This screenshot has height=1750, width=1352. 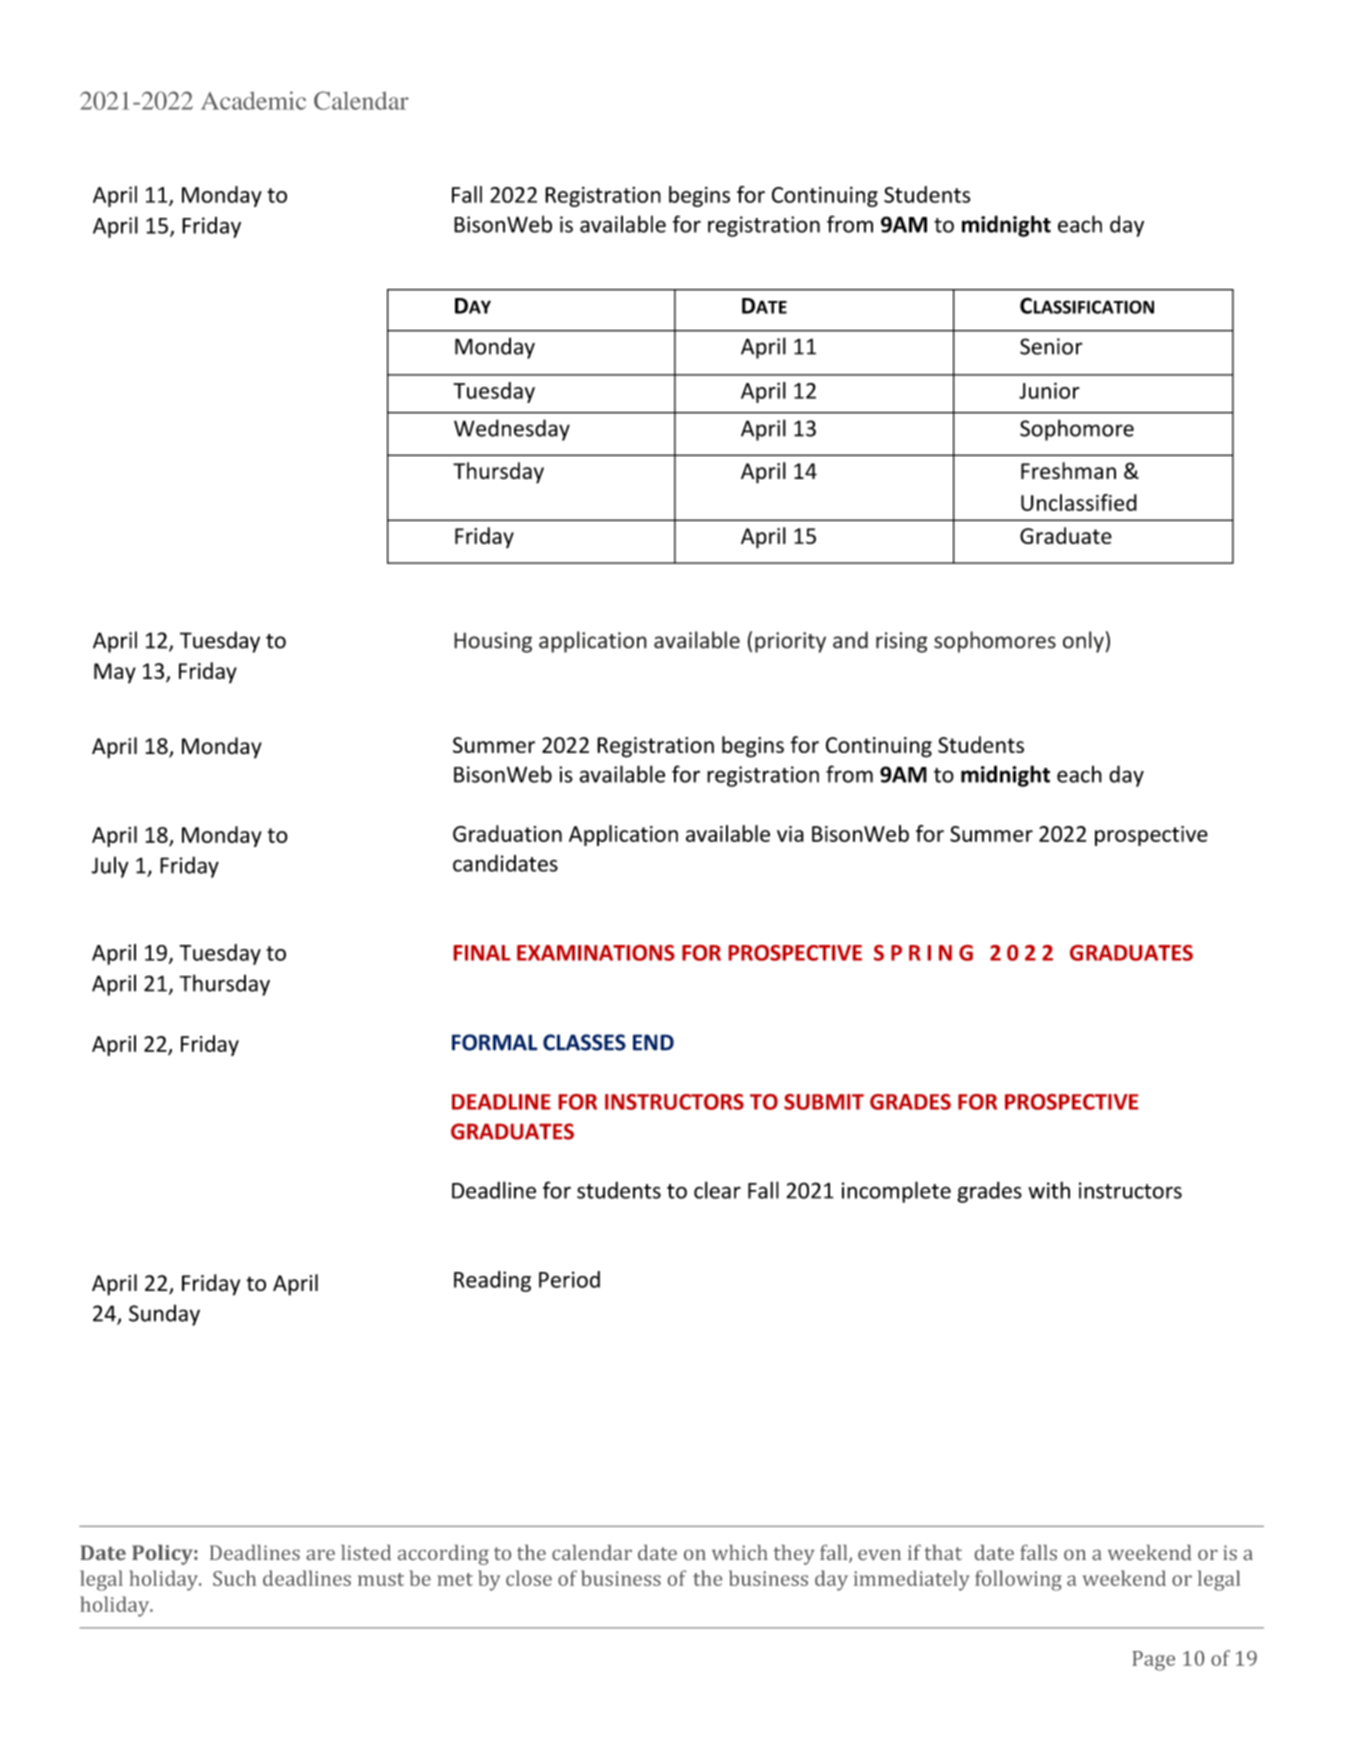 I want to click on Such, so click(x=234, y=1578).
